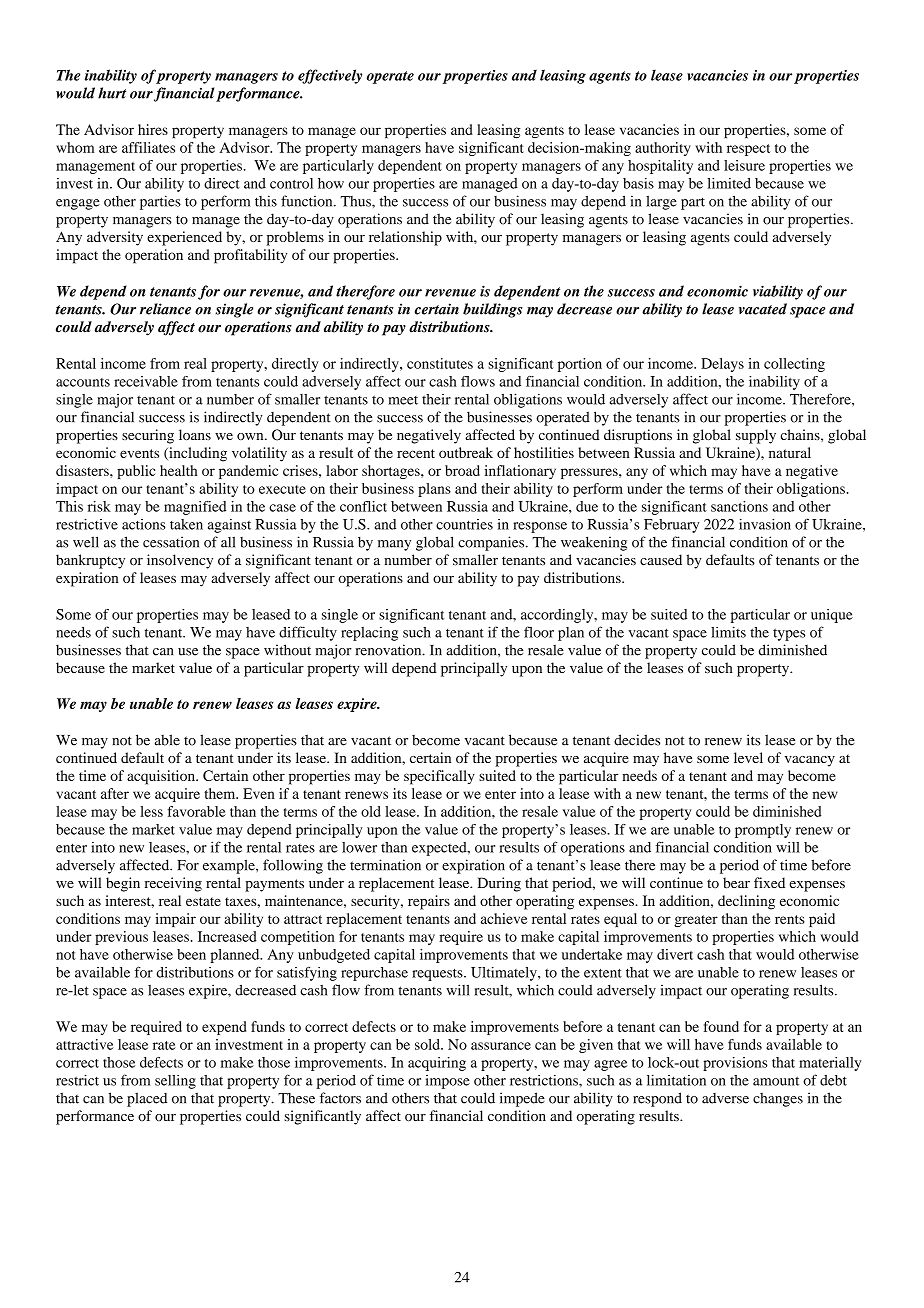  Describe the element at coordinates (748, 150) in the screenshot. I see `respect` at that location.
